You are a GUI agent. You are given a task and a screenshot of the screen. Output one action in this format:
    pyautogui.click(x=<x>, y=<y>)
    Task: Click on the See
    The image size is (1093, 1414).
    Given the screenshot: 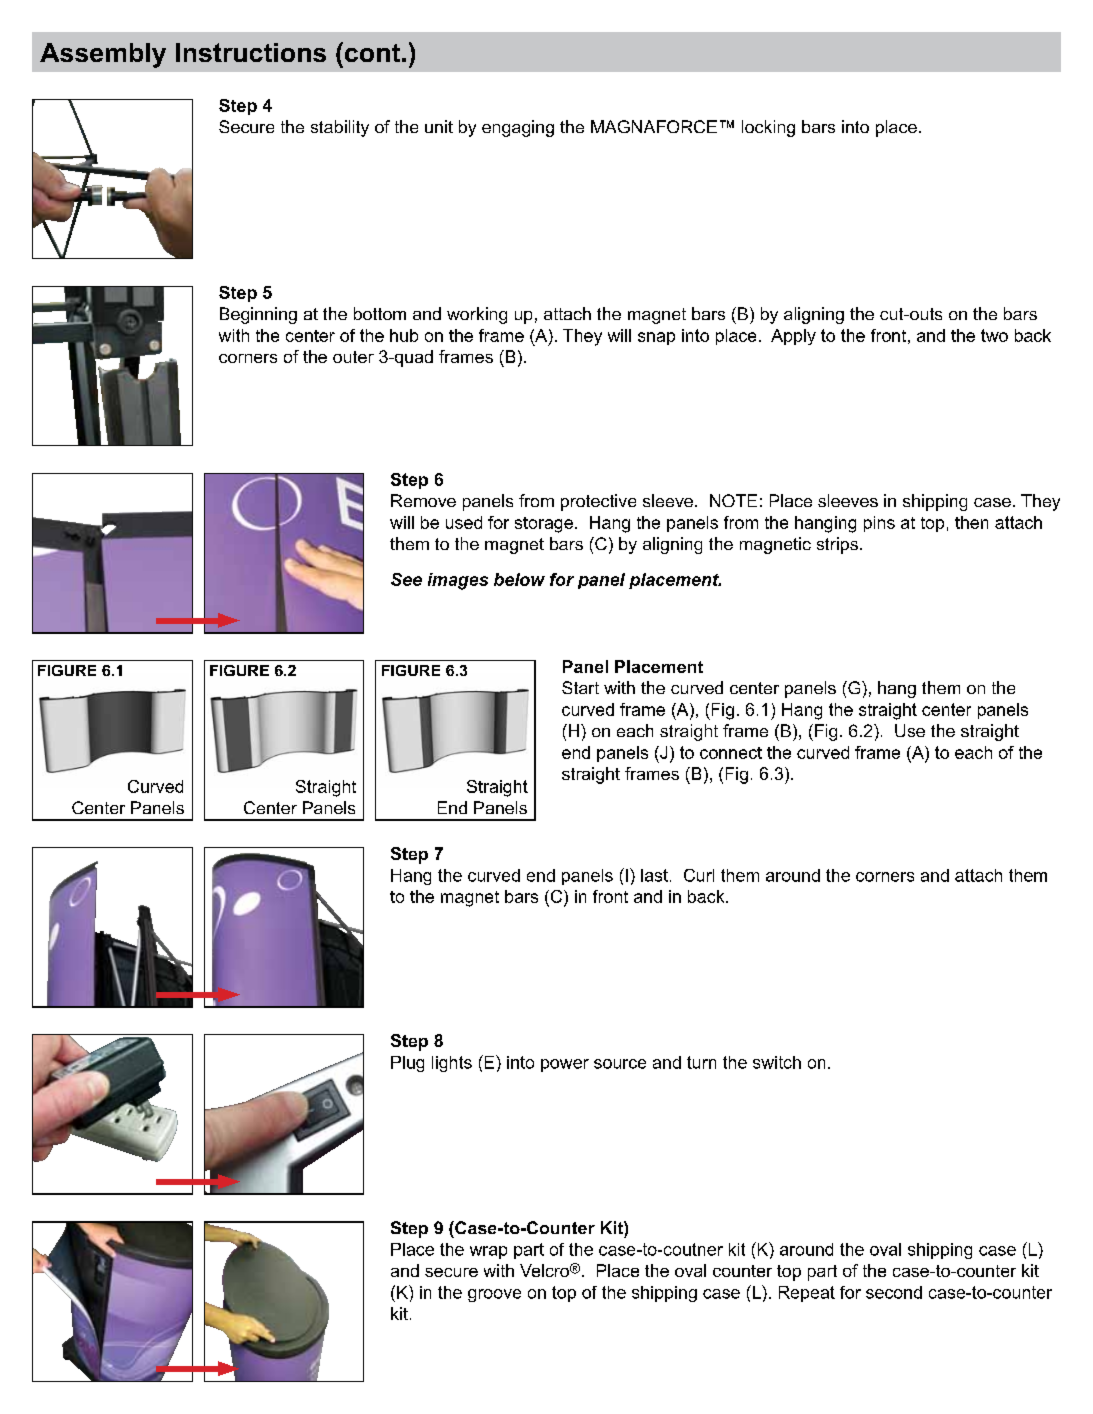 What is the action you would take?
    pyautogui.click(x=406, y=579)
